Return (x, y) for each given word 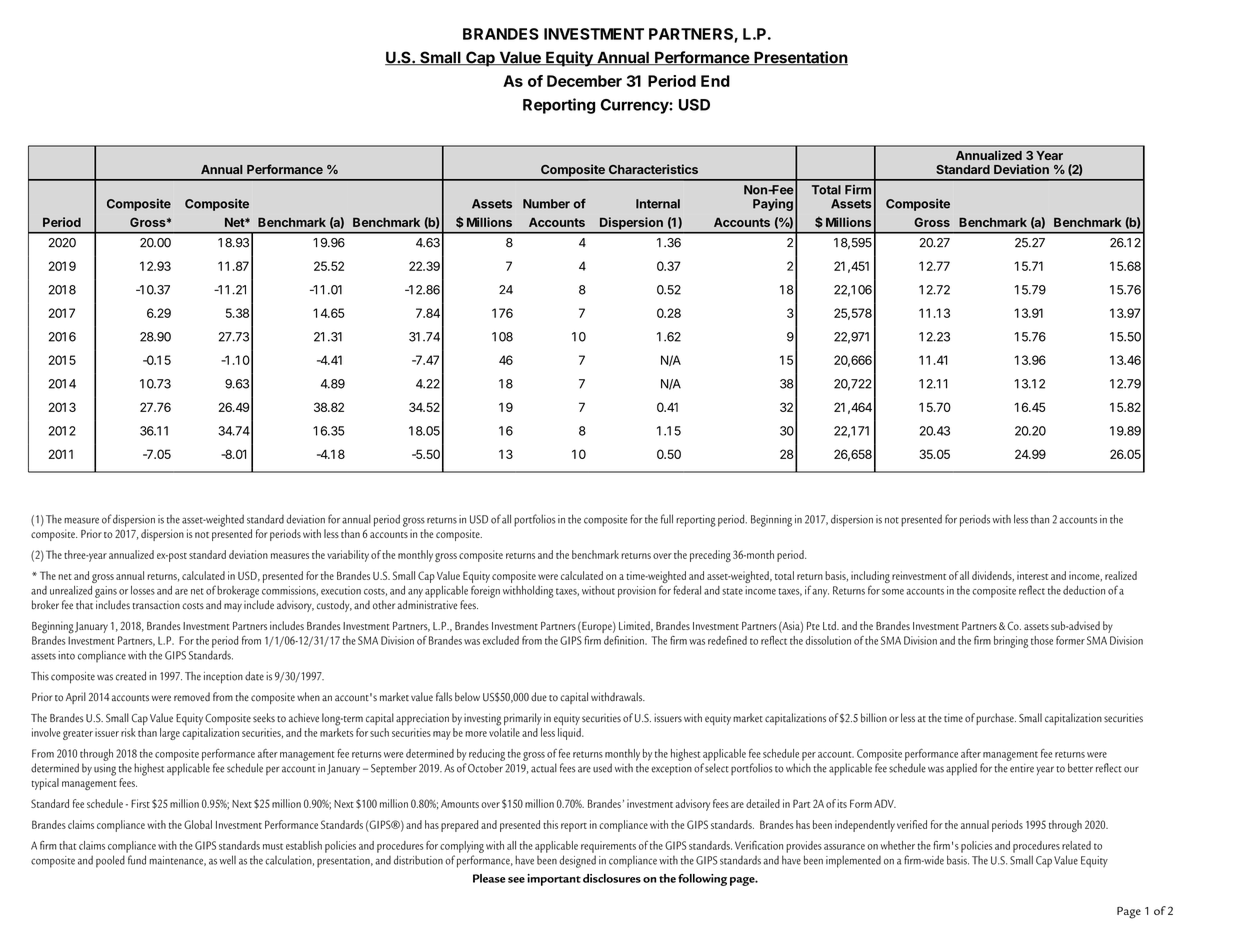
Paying (773, 204)
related (1076, 845)
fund (137, 860)
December (584, 81)
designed (577, 861)
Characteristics (653, 169)
